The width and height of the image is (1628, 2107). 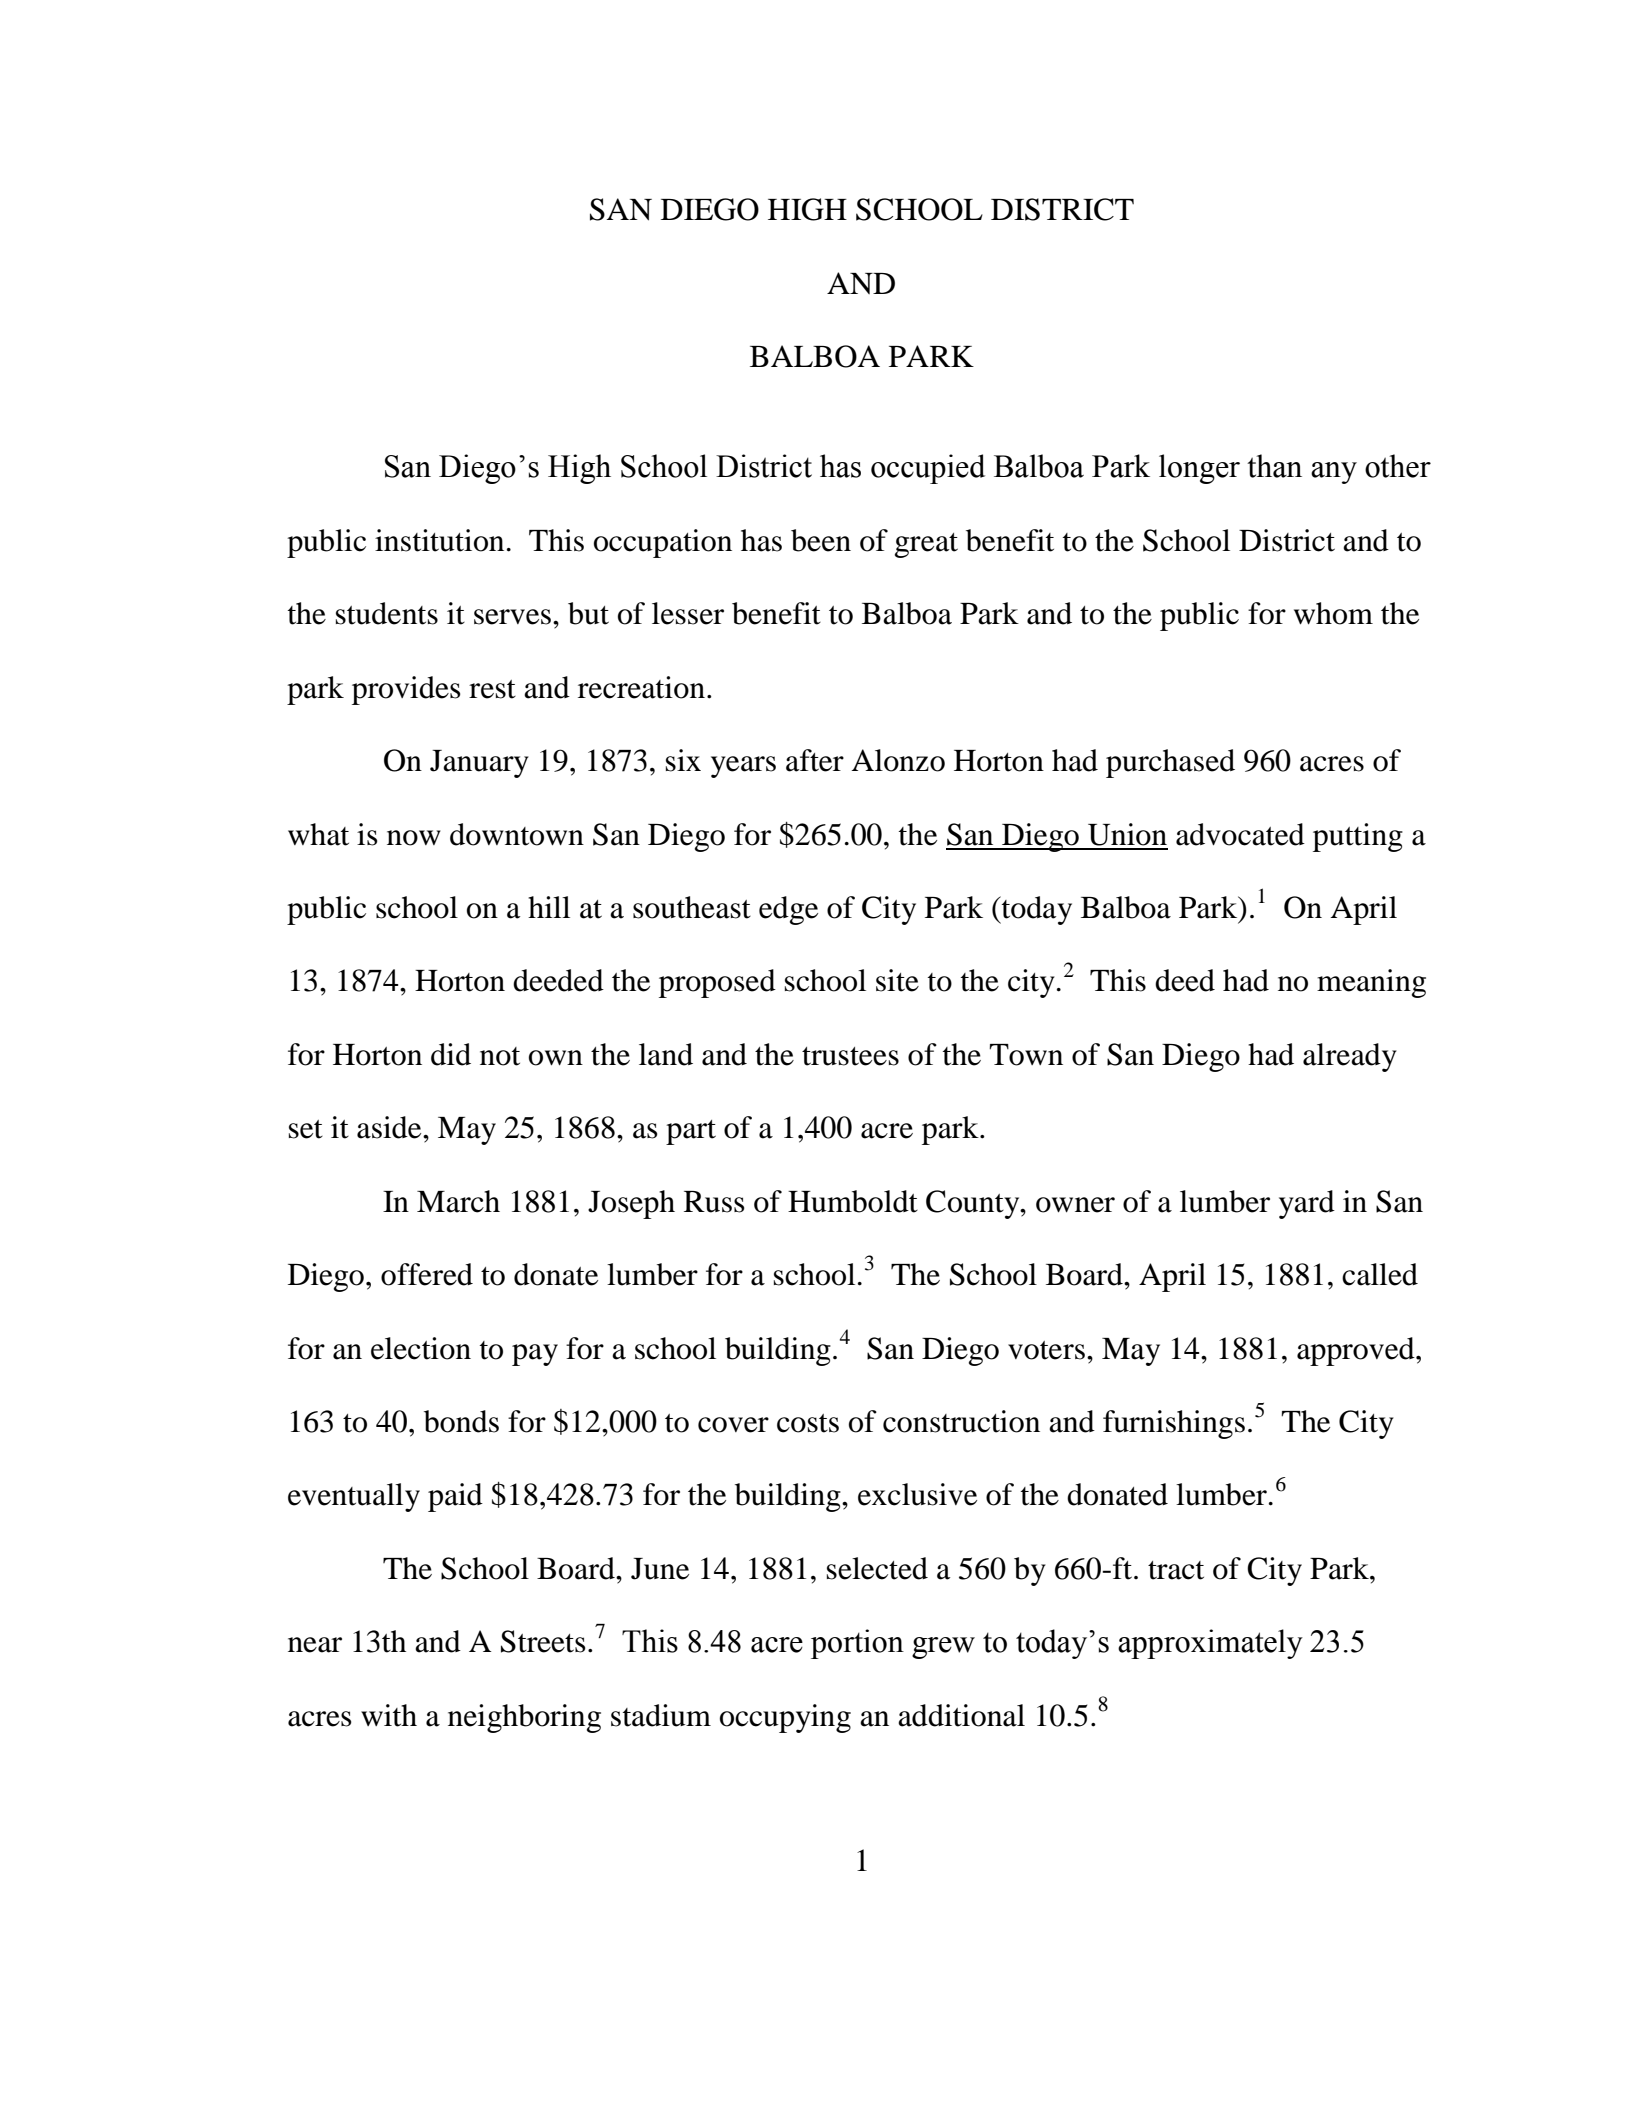 I want to click on portion, so click(x=857, y=1644).
